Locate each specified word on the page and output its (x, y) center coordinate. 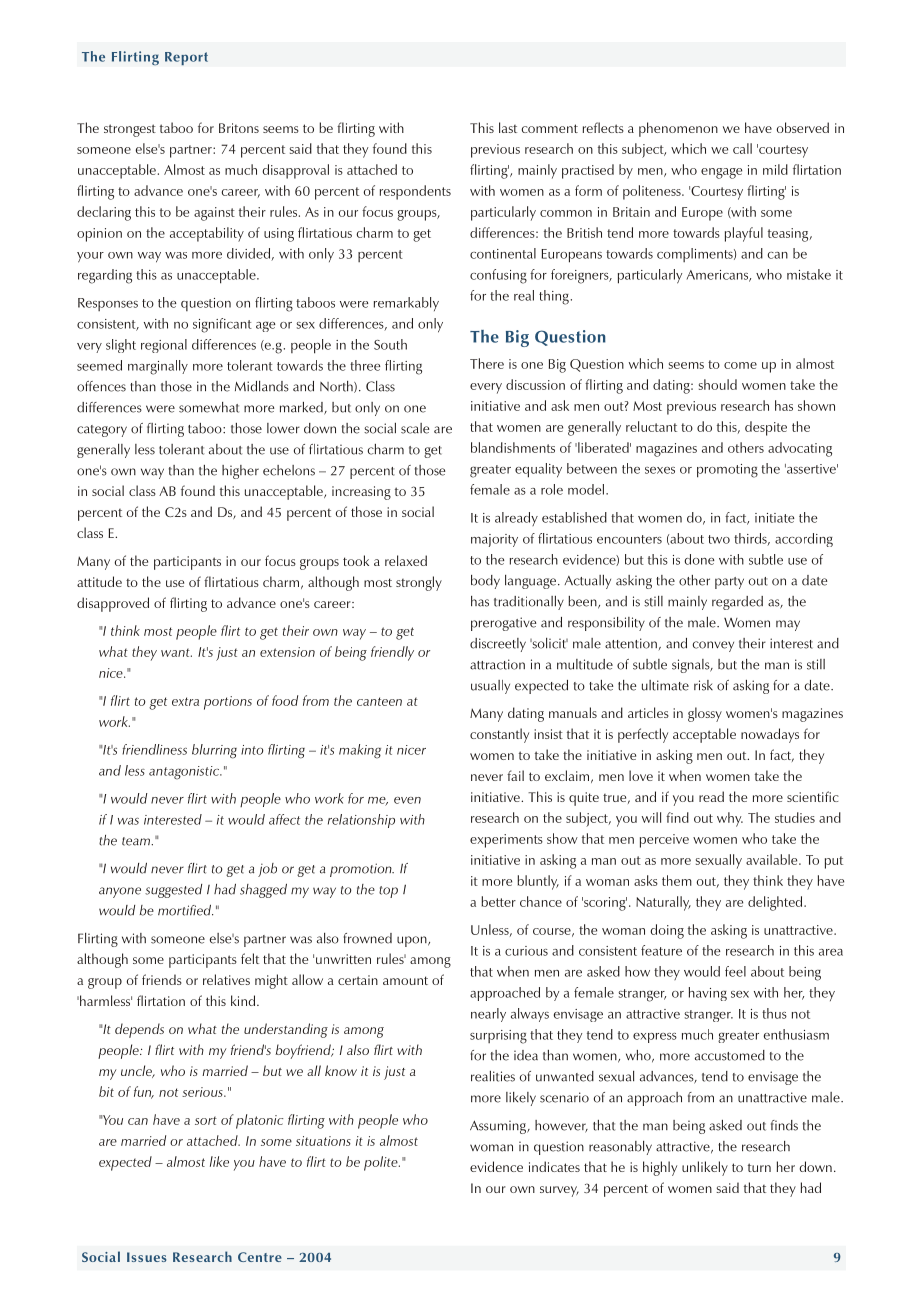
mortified (185, 910)
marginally (158, 367)
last (508, 127)
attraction (497, 664)
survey (559, 1191)
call (742, 148)
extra (185, 701)
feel (735, 971)
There (487, 363)
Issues (146, 1257)
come (740, 365)
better (499, 901)
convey (713, 646)
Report (186, 58)
